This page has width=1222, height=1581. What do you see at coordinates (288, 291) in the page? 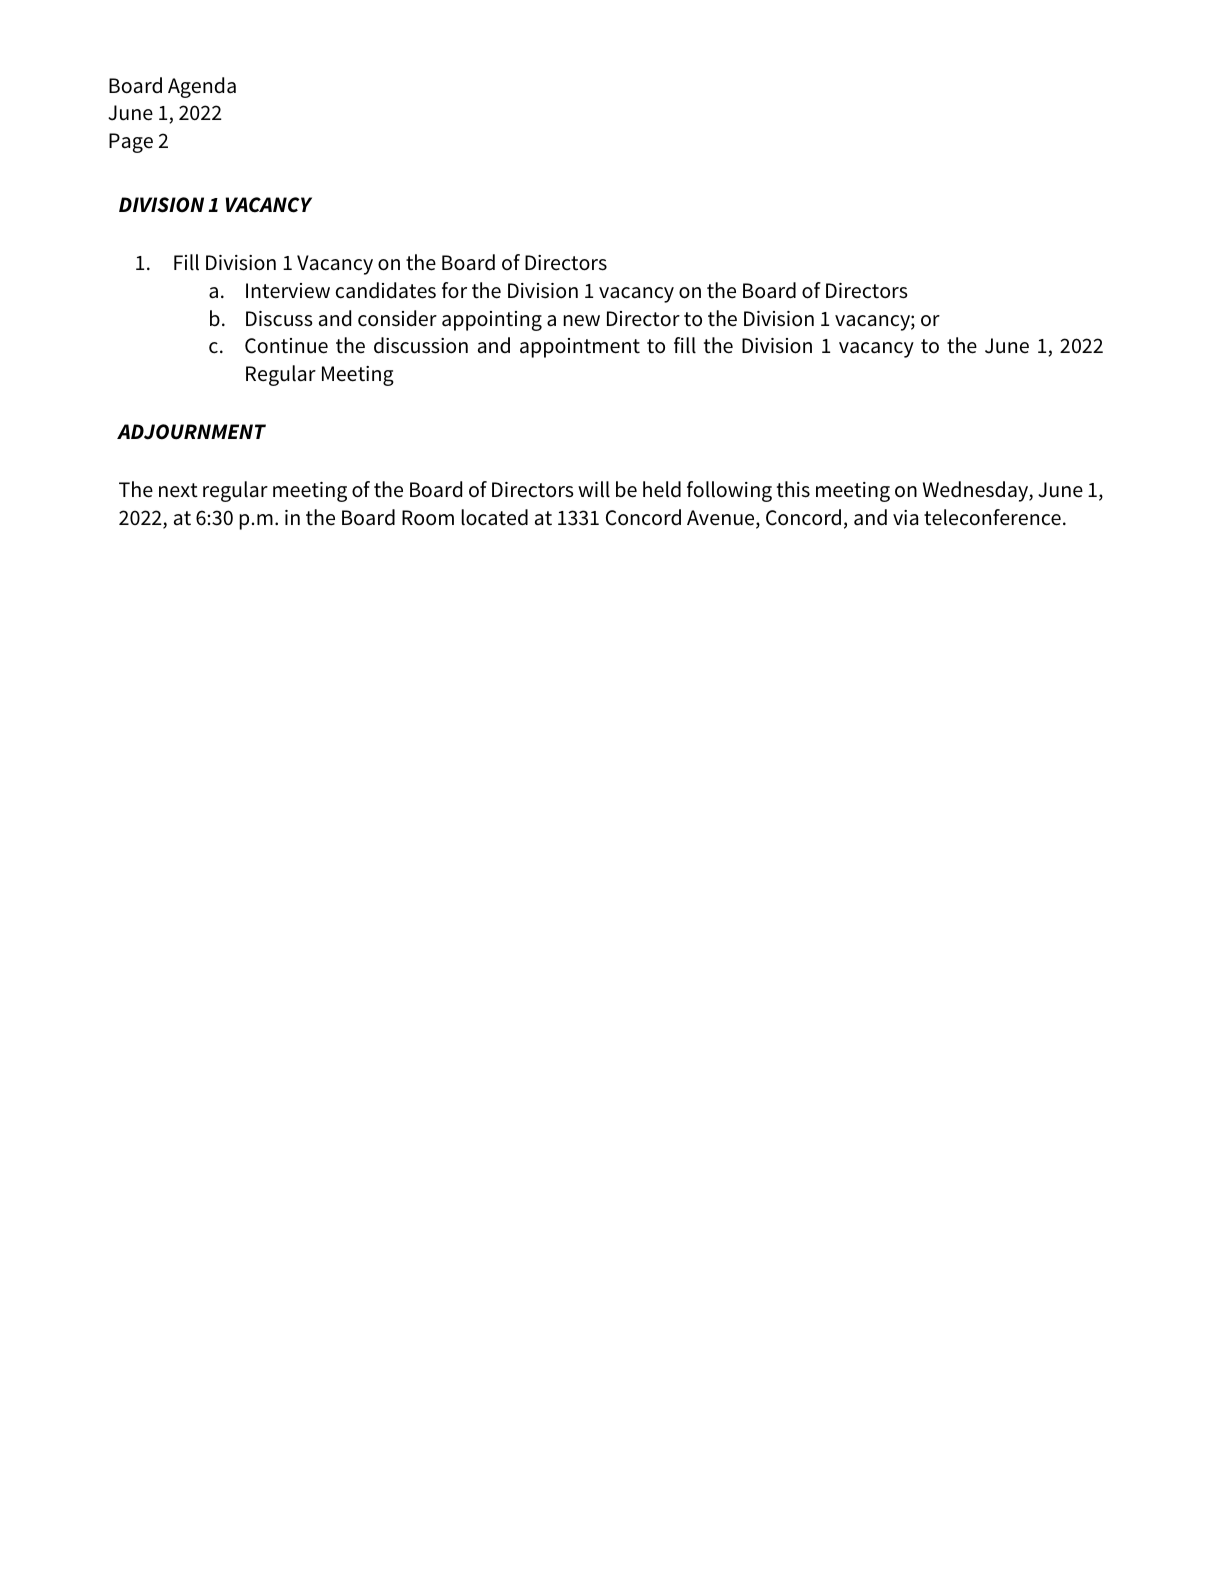
I see `Interview` at bounding box center [288, 291].
